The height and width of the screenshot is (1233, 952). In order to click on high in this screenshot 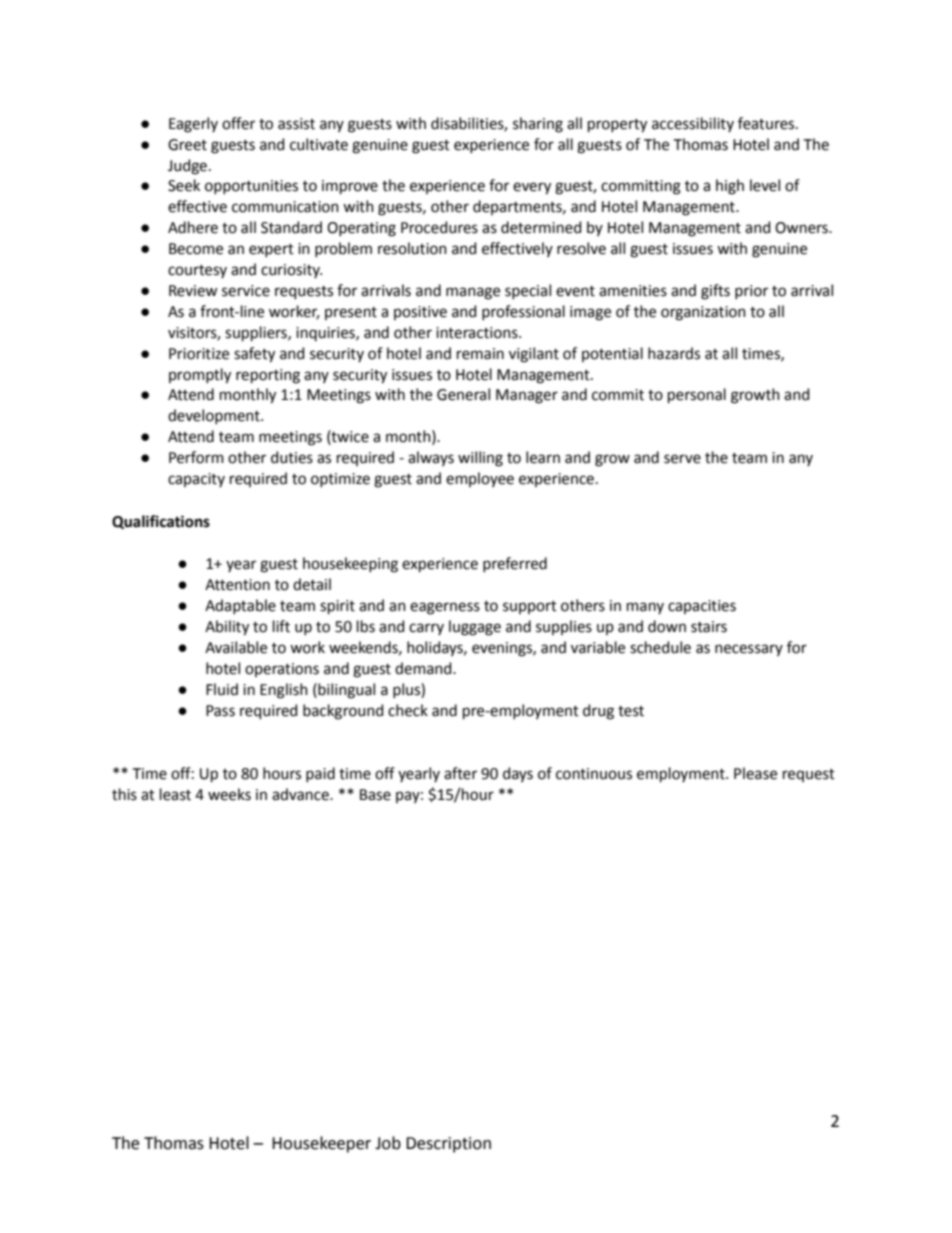, I will do `click(730, 187)`.
